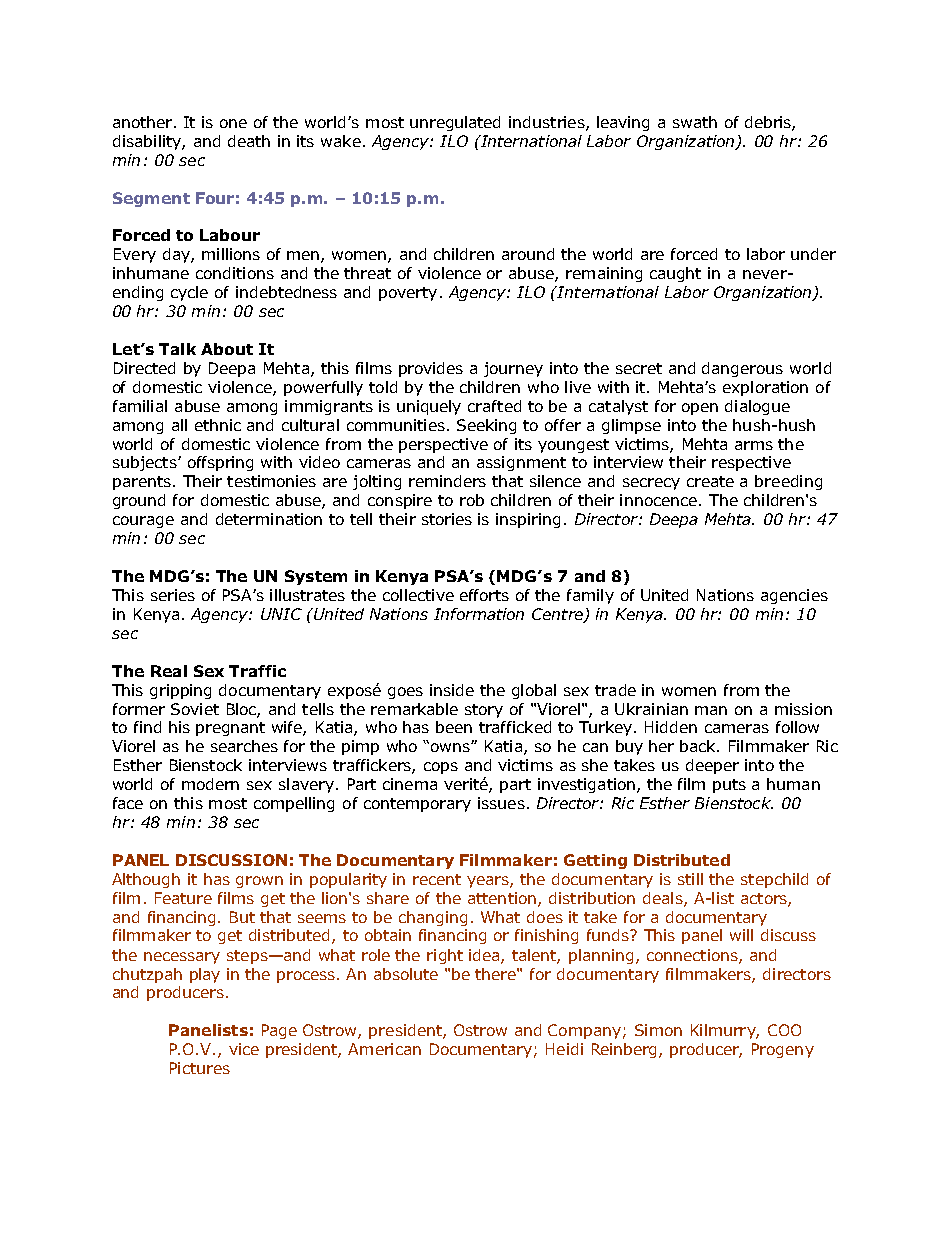 The width and height of the screenshot is (952, 1233). I want to click on debris, so click(769, 123).
